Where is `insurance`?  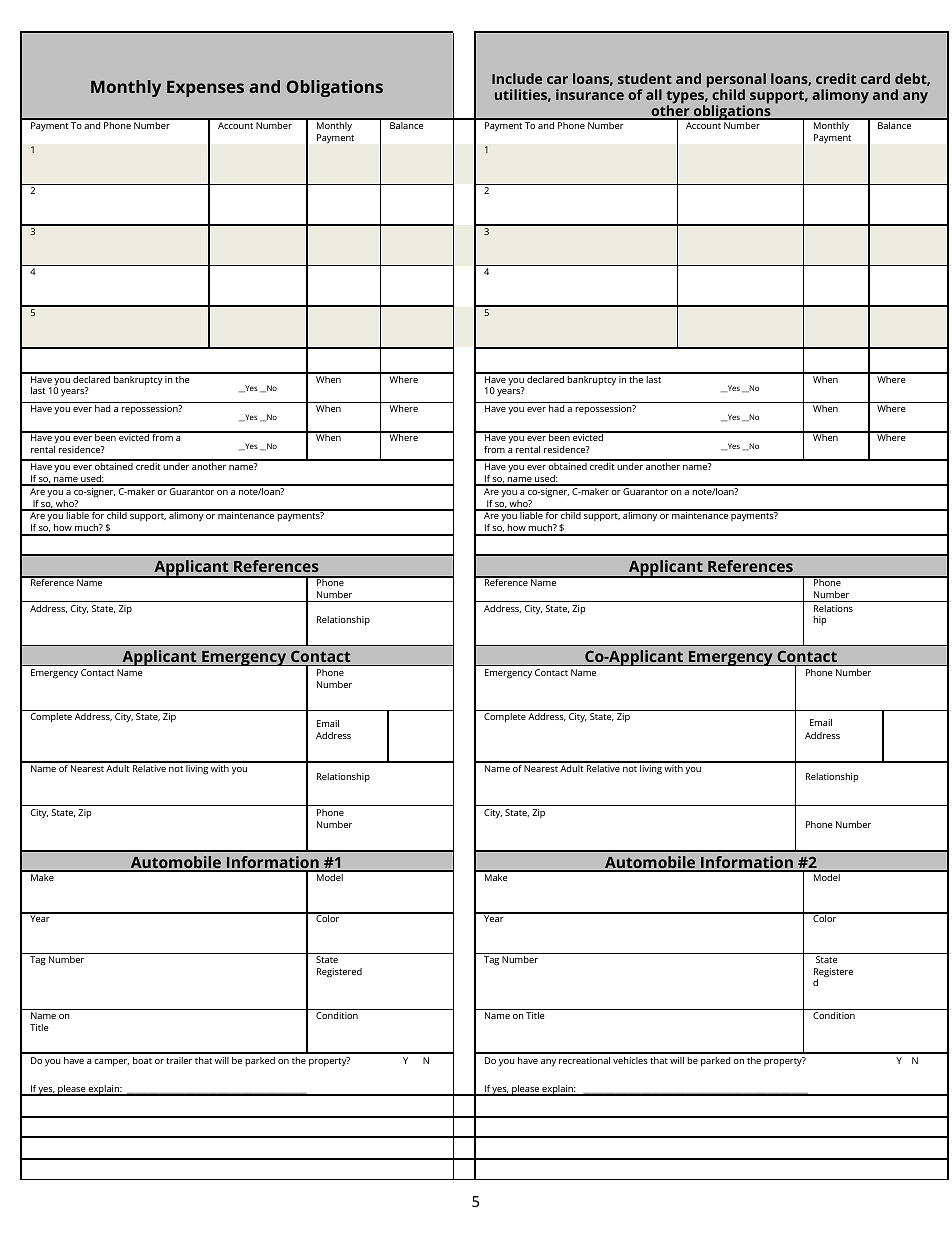
insurance is located at coordinates (590, 94).
